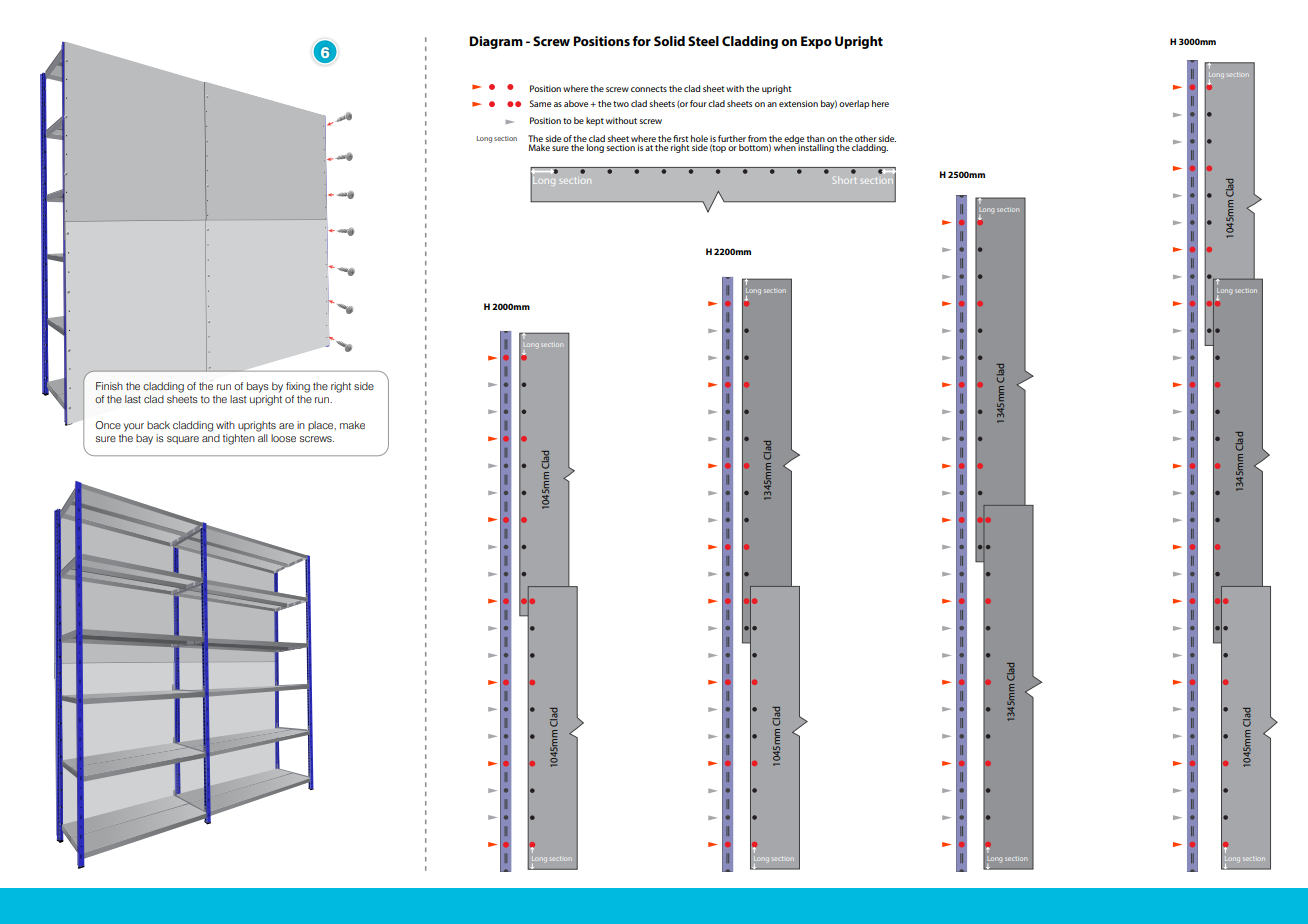 The width and height of the screenshot is (1308, 924). Describe the element at coordinates (641, 41) in the screenshot. I see `for` at that location.
